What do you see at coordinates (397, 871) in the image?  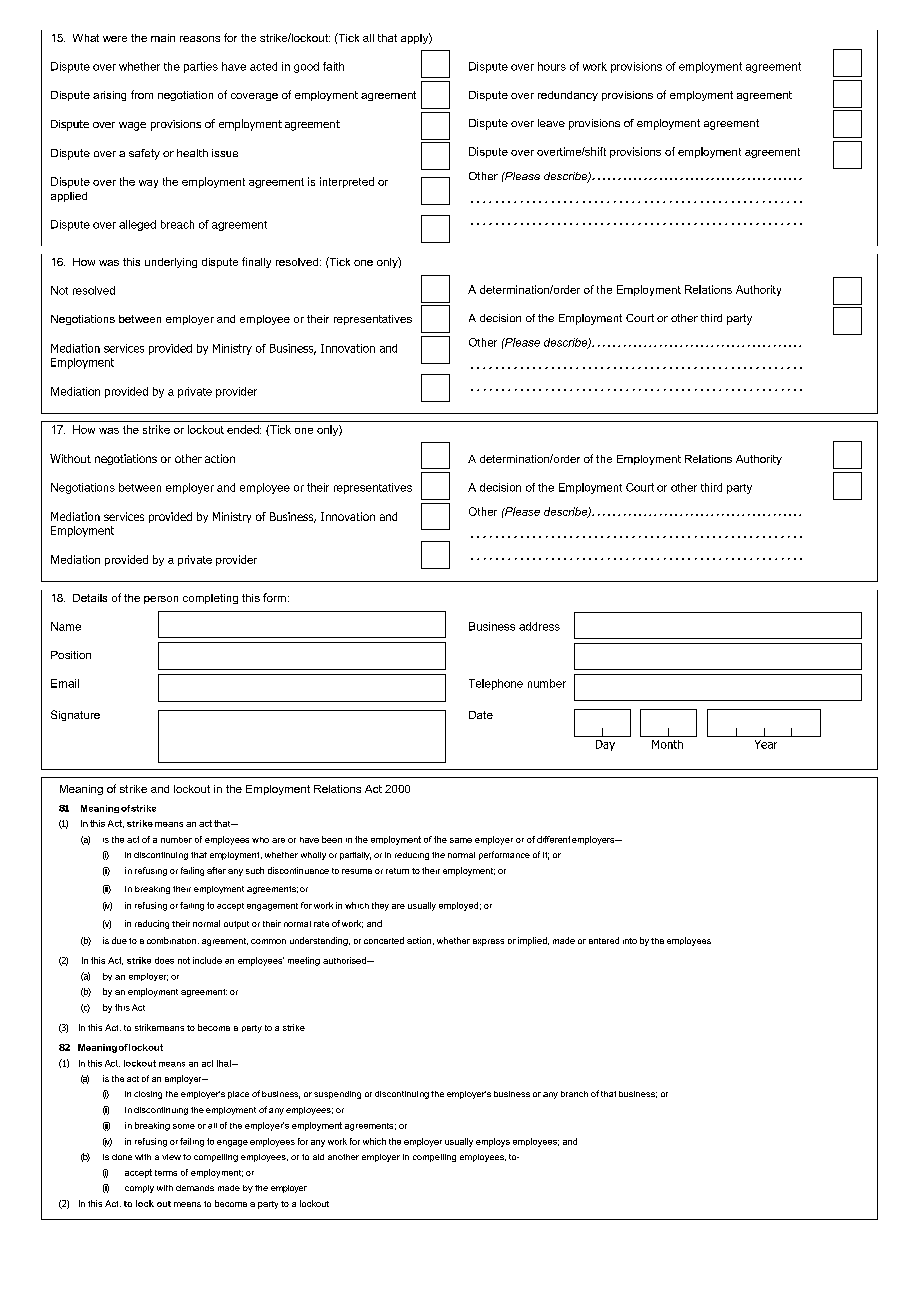 I see `return` at bounding box center [397, 871].
